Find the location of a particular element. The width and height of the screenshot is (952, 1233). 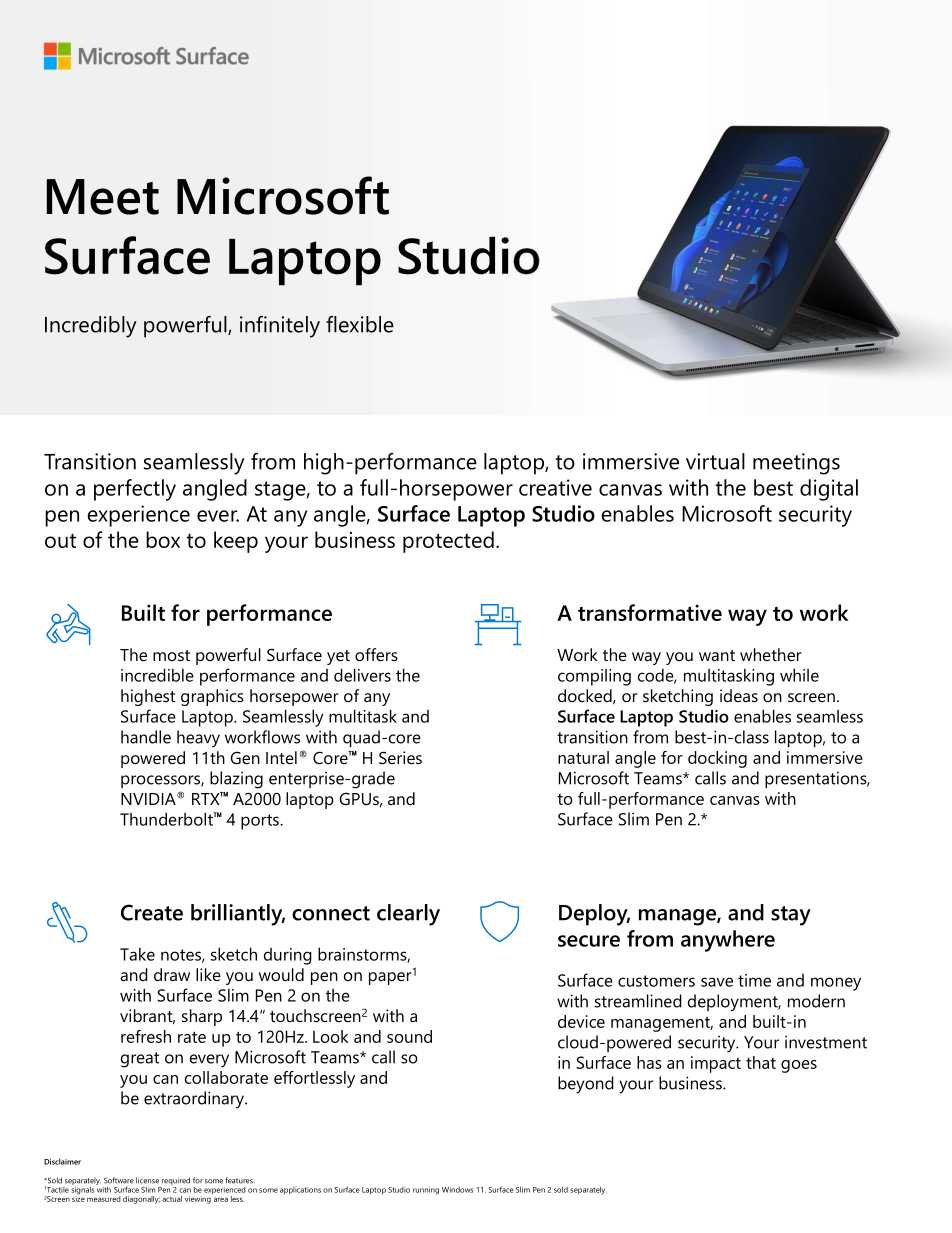

docking is located at coordinates (717, 759).
